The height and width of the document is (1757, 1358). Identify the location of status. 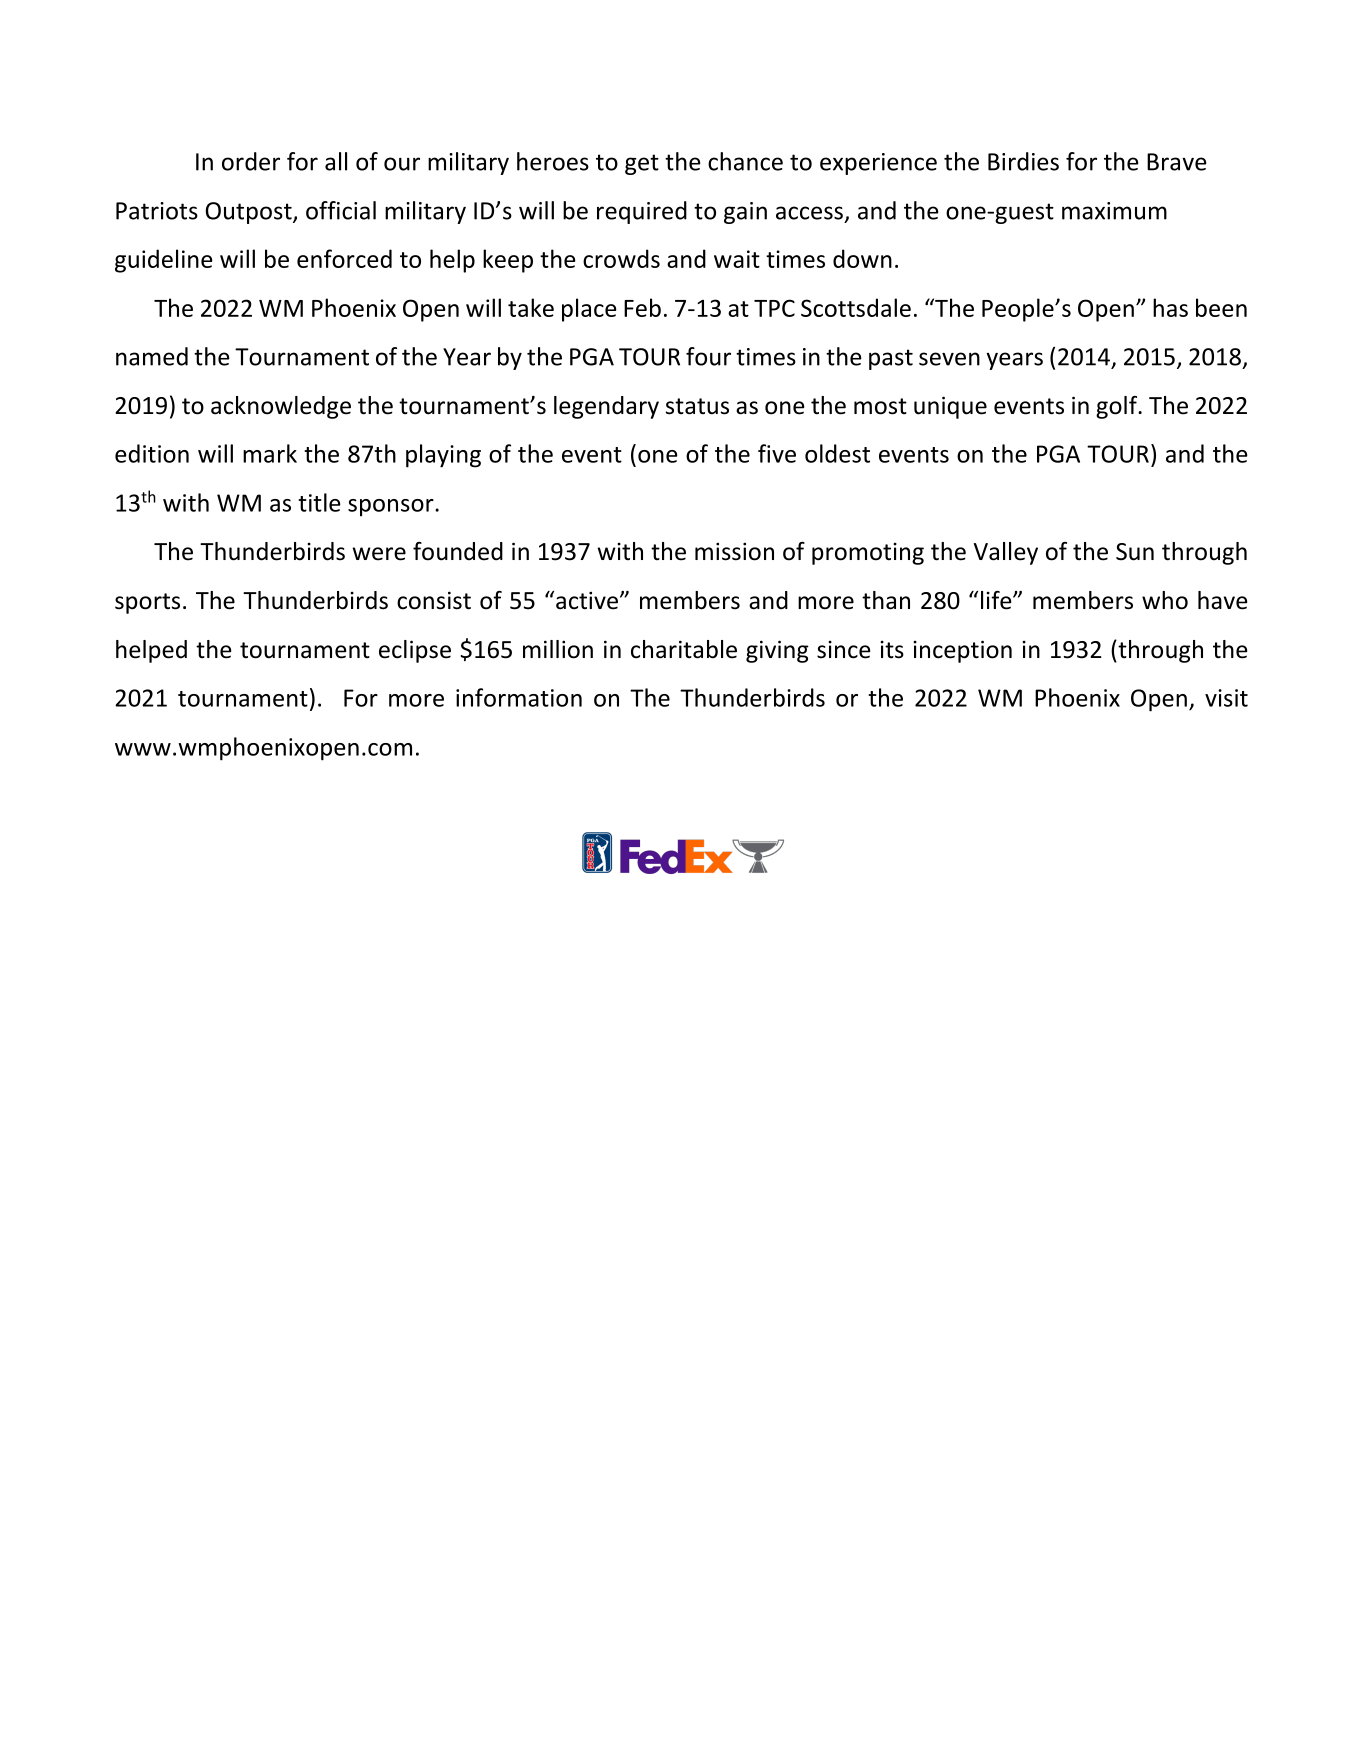
(697, 406).
